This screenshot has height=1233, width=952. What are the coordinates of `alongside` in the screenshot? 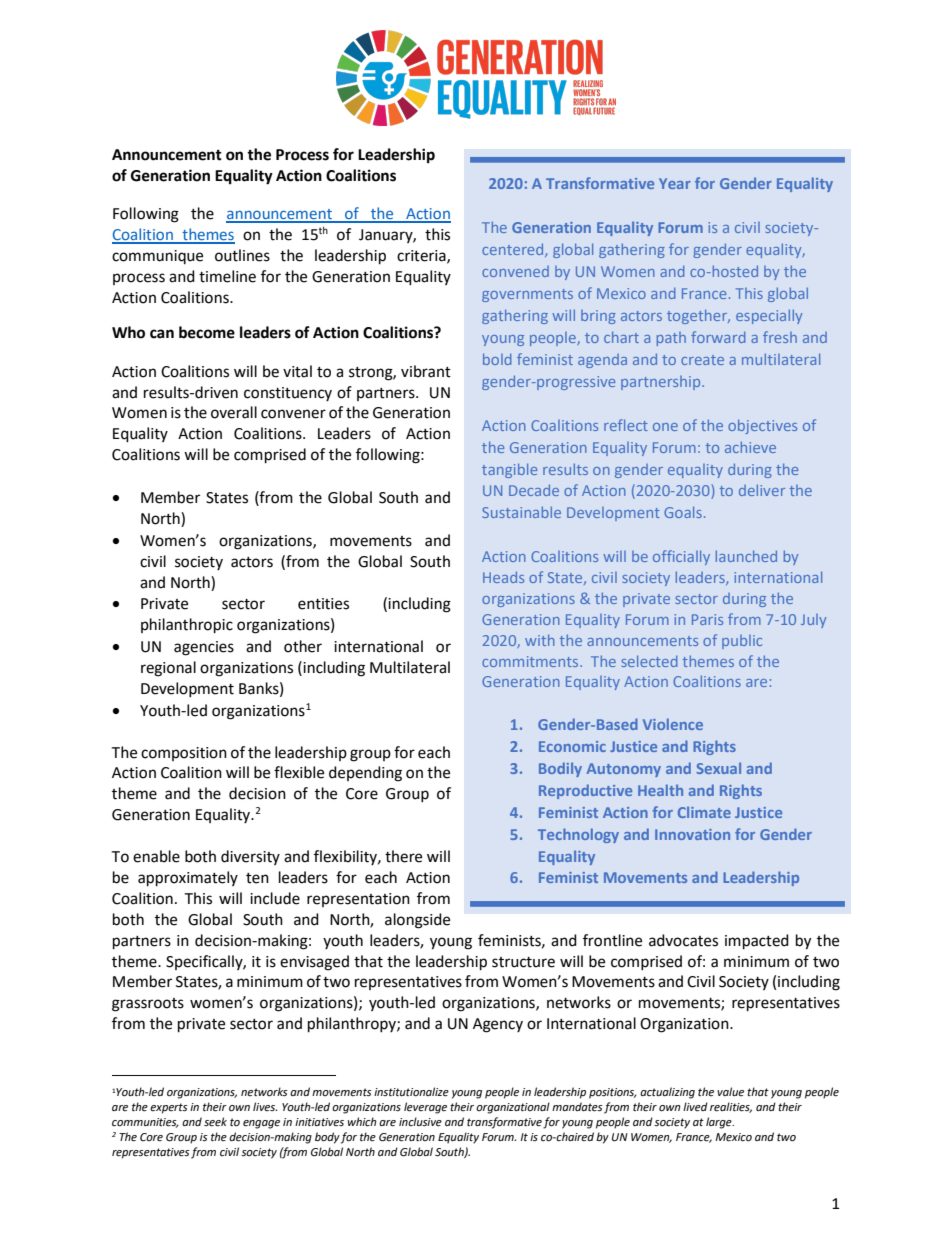 It's located at (417, 921).
